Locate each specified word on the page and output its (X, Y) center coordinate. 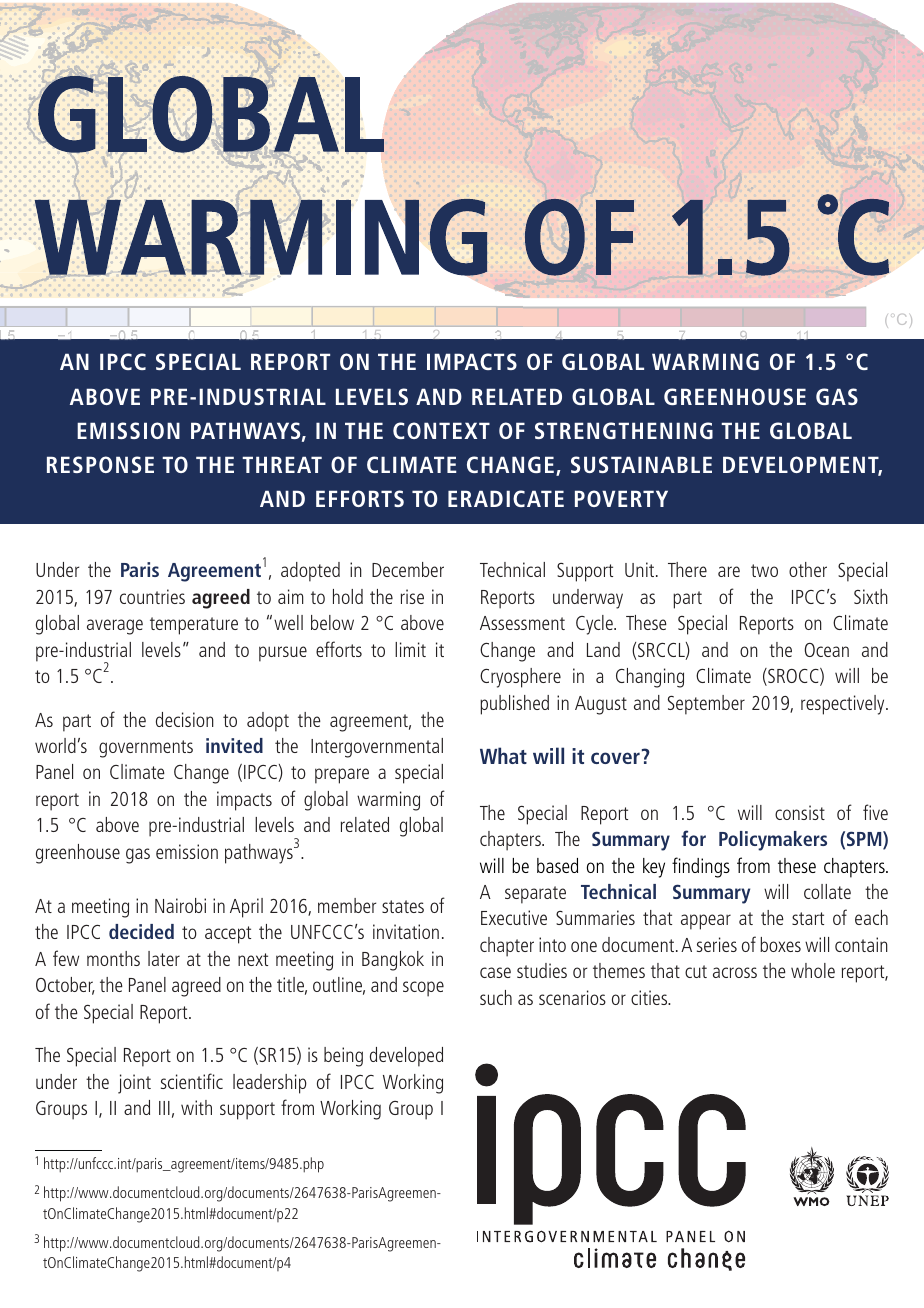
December (408, 569)
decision (185, 719)
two (764, 570)
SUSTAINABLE (641, 464)
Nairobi (180, 905)
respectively (844, 705)
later (164, 958)
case (495, 972)
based (557, 865)
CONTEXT (441, 430)
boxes (780, 944)
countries (152, 596)
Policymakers (773, 841)
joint (134, 1084)
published (514, 705)
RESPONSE (100, 464)
